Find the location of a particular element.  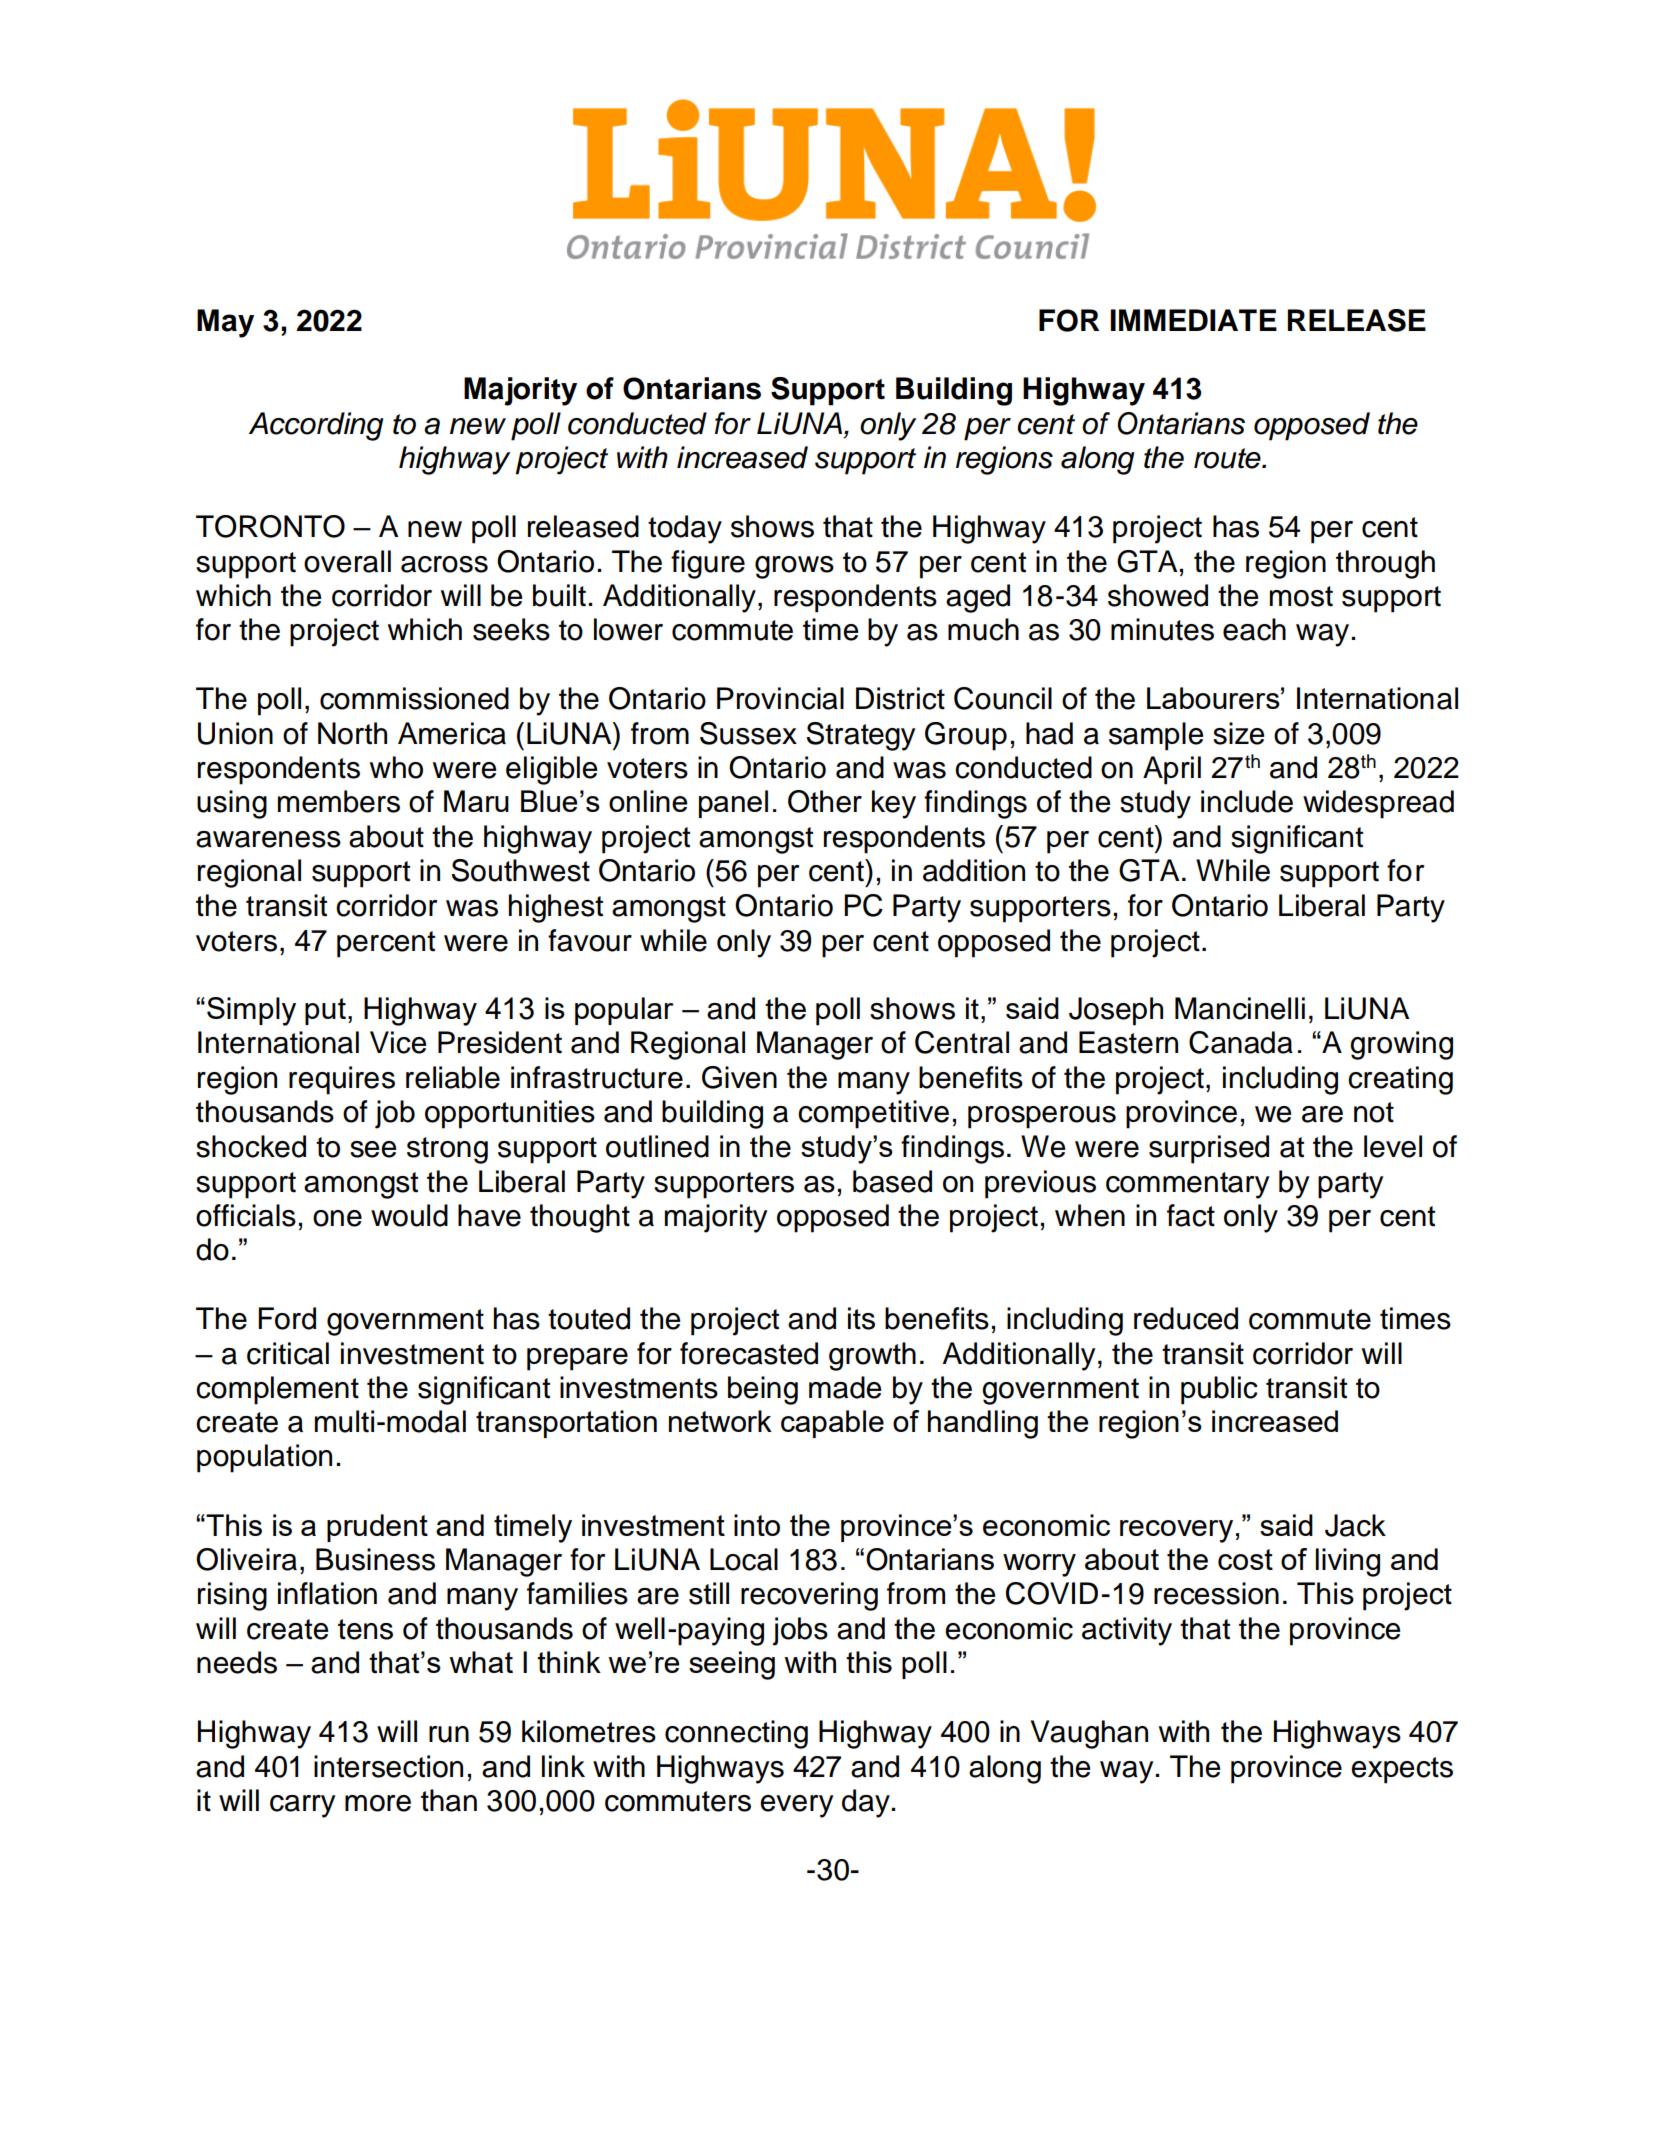

today is located at coordinates (685, 529).
